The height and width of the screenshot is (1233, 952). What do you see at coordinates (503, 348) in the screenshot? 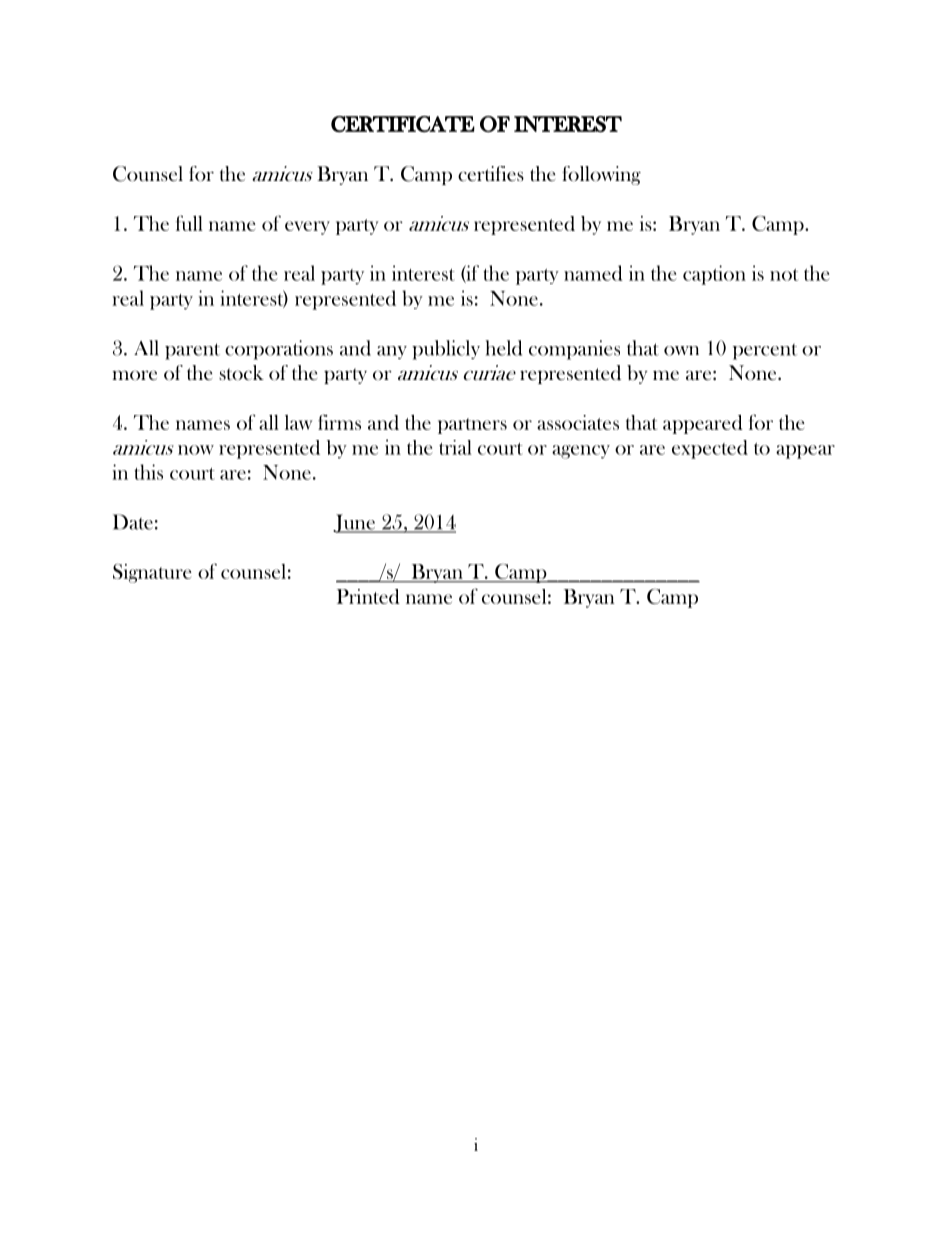
I see `held` at bounding box center [503, 348].
